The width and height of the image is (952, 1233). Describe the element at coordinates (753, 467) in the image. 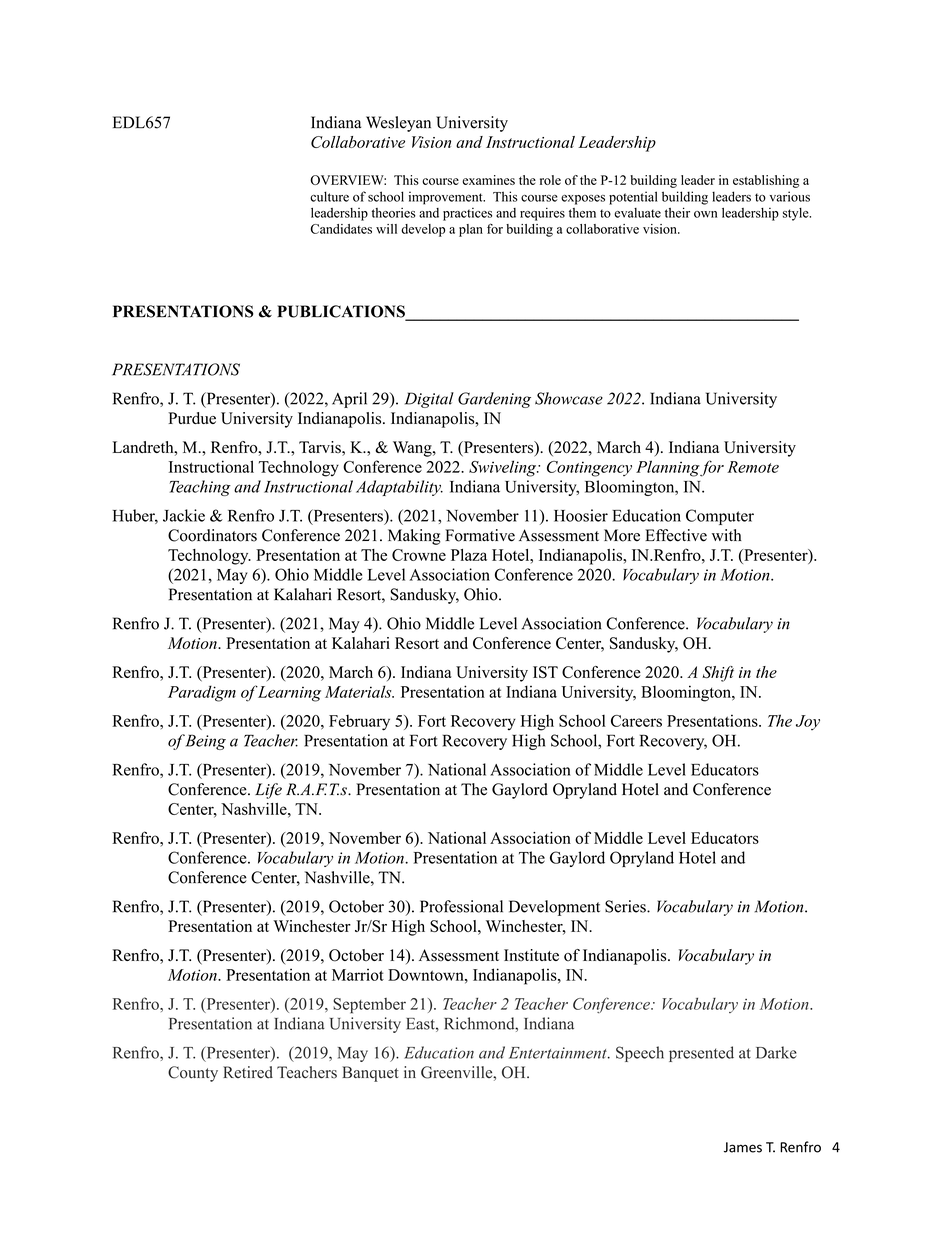

I see `Remote` at that location.
